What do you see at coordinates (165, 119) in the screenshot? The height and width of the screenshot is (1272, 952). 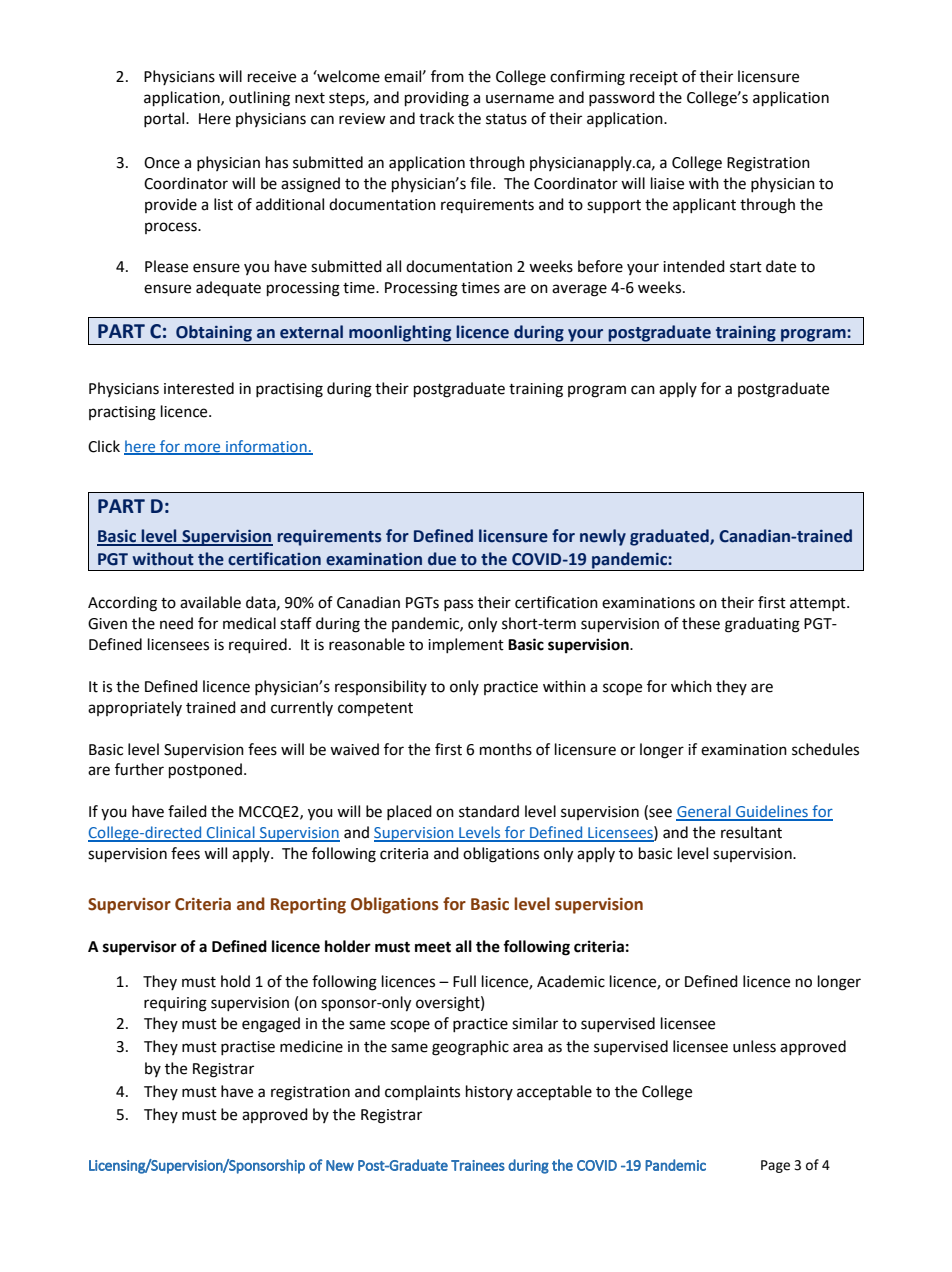 I see `portal` at bounding box center [165, 119].
